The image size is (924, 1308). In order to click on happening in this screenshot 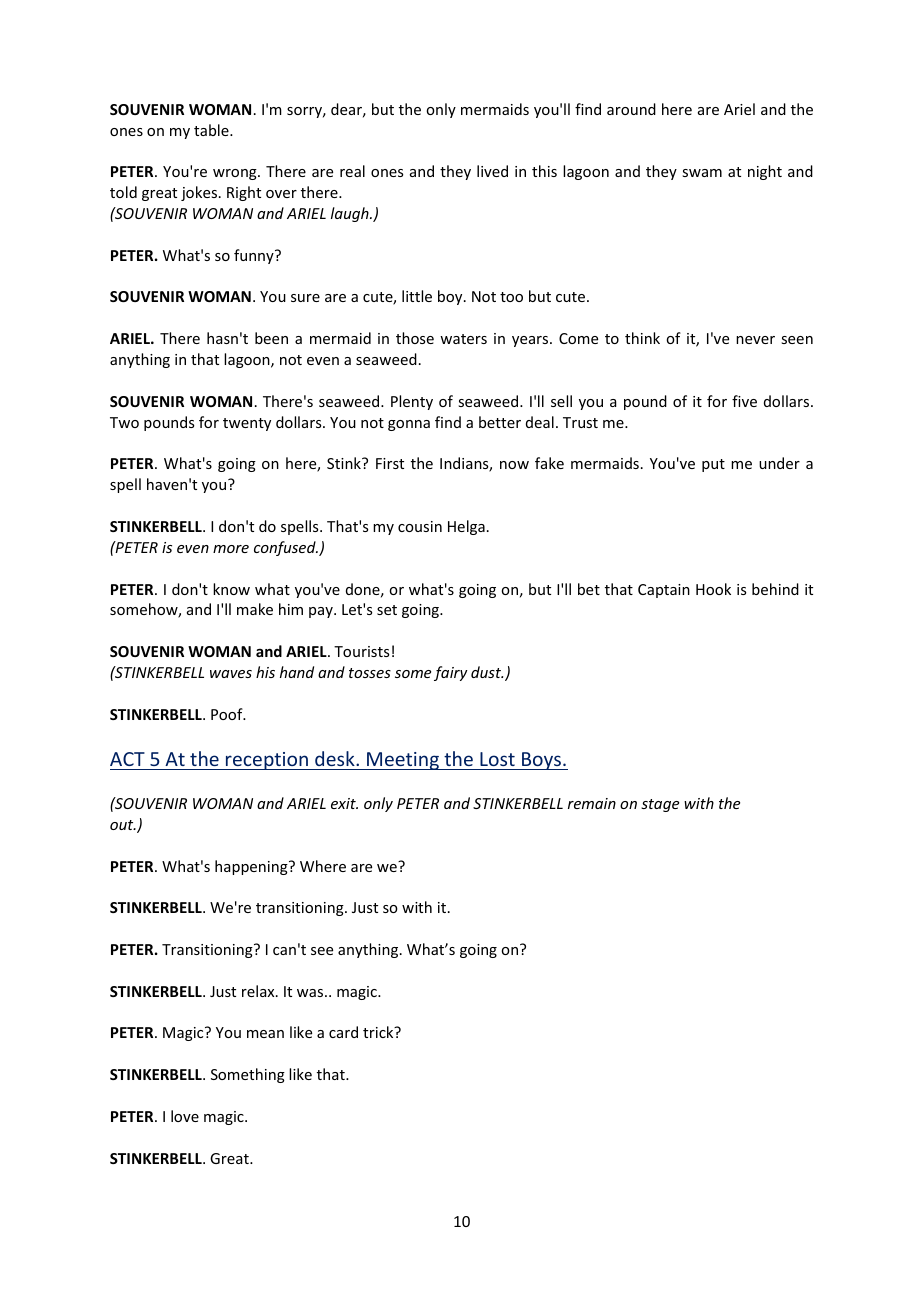, I will do `click(252, 867)`.
